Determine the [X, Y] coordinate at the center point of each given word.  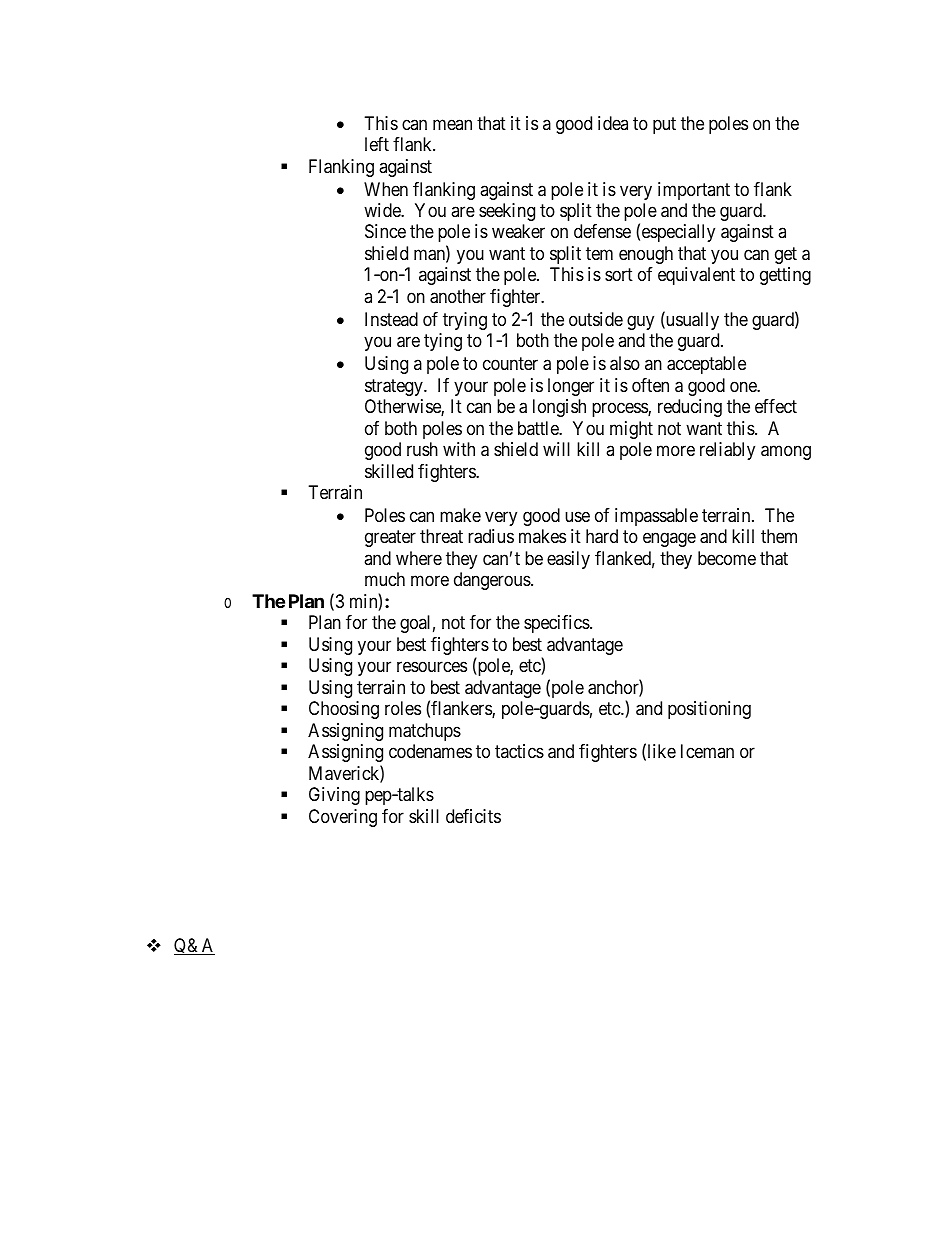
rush [422, 449]
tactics [519, 751]
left [377, 144]
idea [613, 123]
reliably [727, 451]
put [664, 125]
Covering [343, 818]
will [556, 449]
